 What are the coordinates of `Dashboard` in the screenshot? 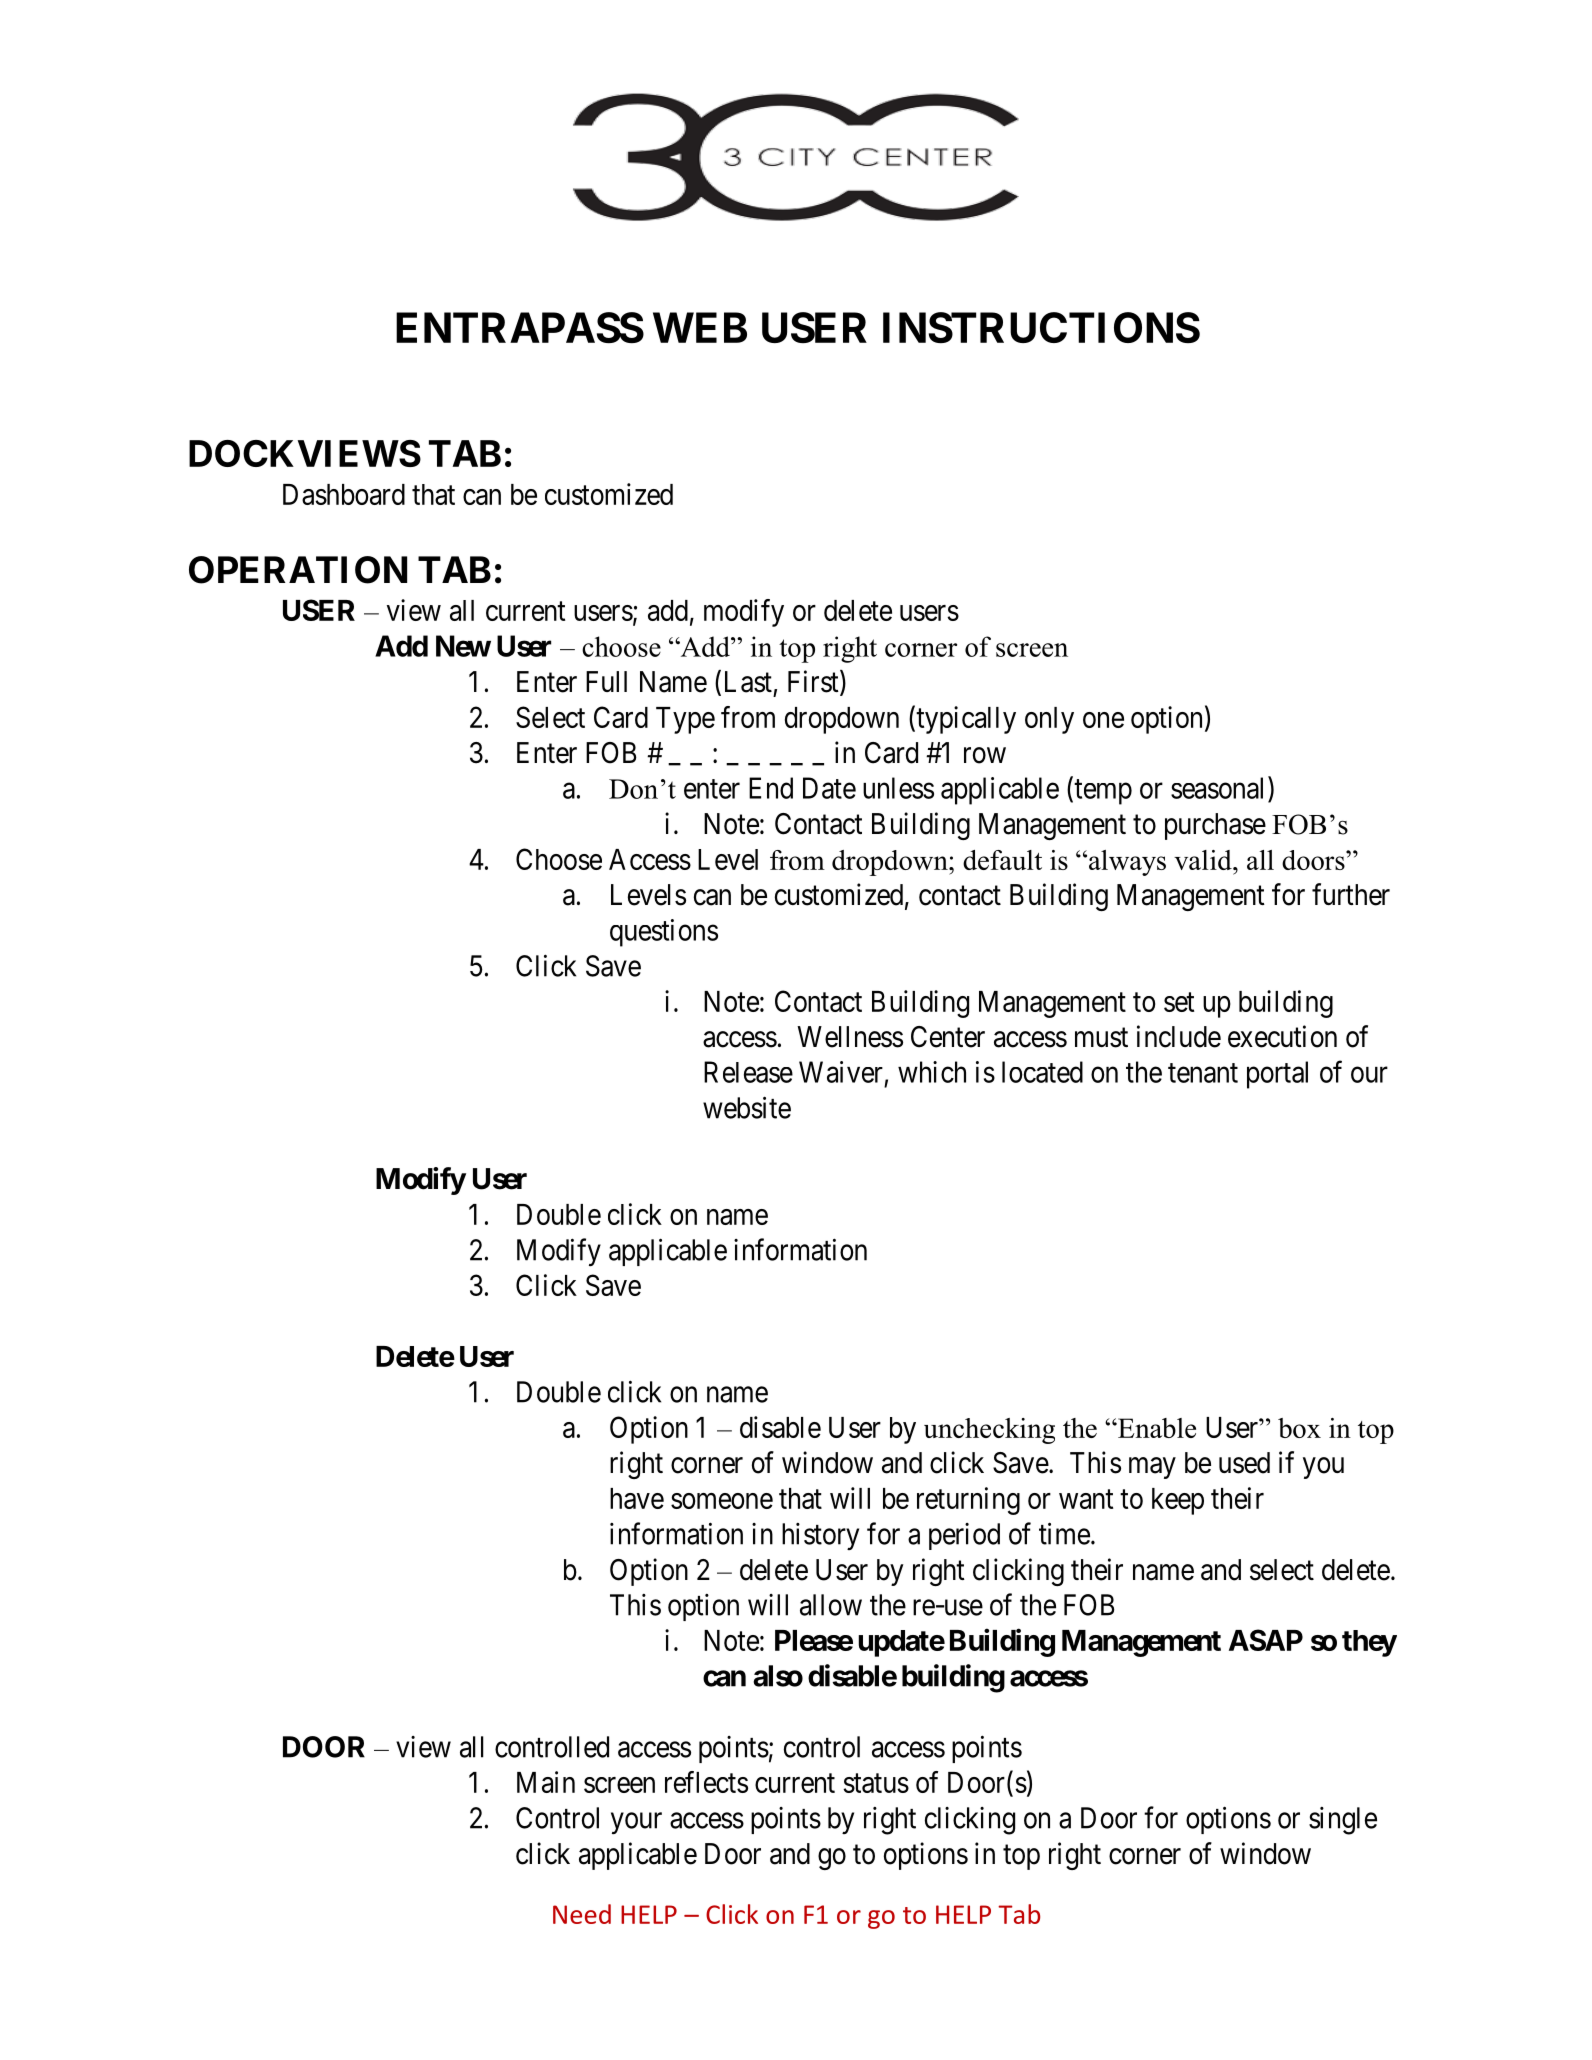 It's located at (344, 494).
